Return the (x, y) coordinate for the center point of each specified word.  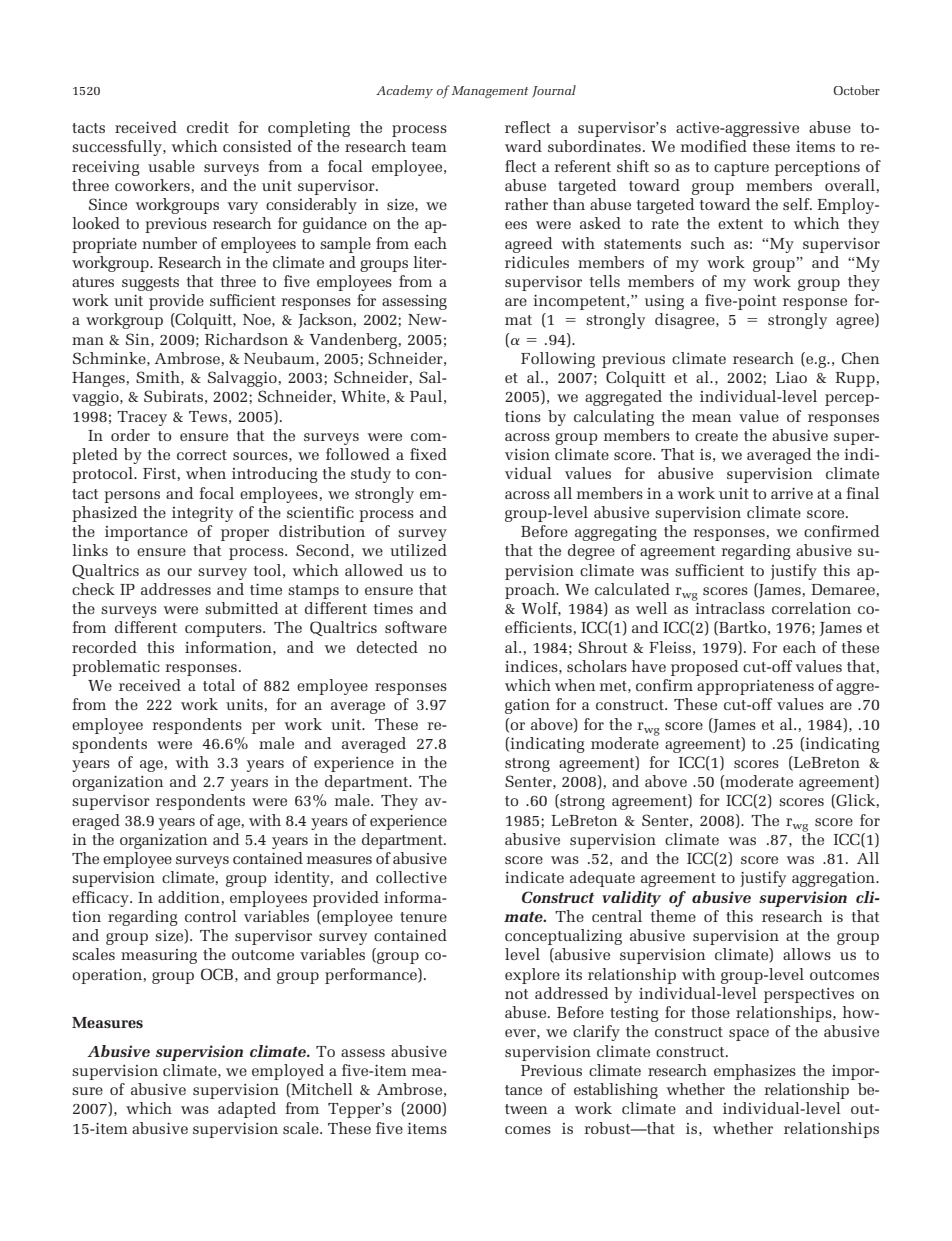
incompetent (580, 302)
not (517, 994)
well (651, 608)
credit (208, 127)
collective (411, 877)
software (416, 627)
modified (714, 146)
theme (673, 916)
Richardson (246, 339)
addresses (176, 589)
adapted (247, 1110)
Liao (791, 377)
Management (490, 92)
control (211, 916)
